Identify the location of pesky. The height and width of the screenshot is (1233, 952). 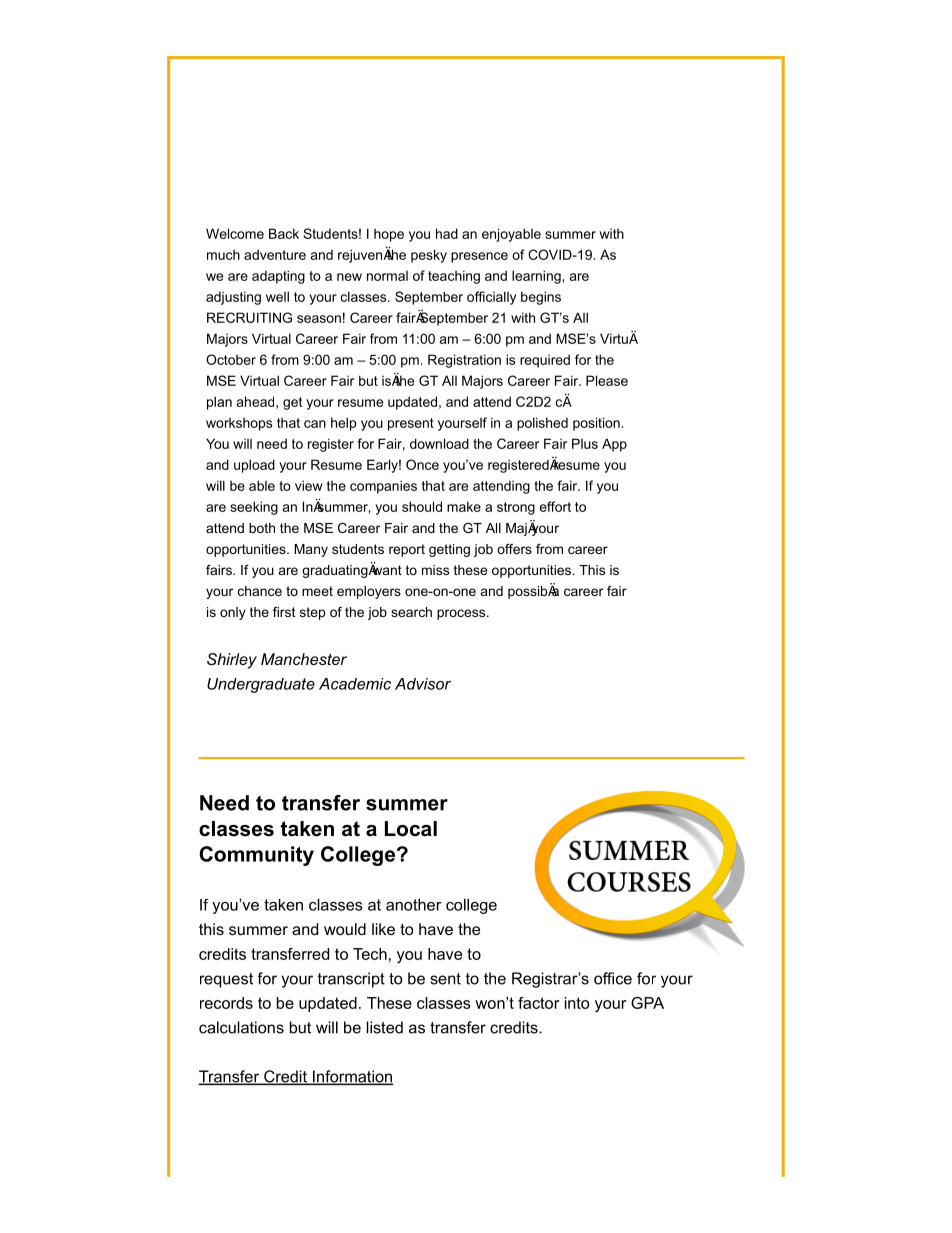
(429, 256).
